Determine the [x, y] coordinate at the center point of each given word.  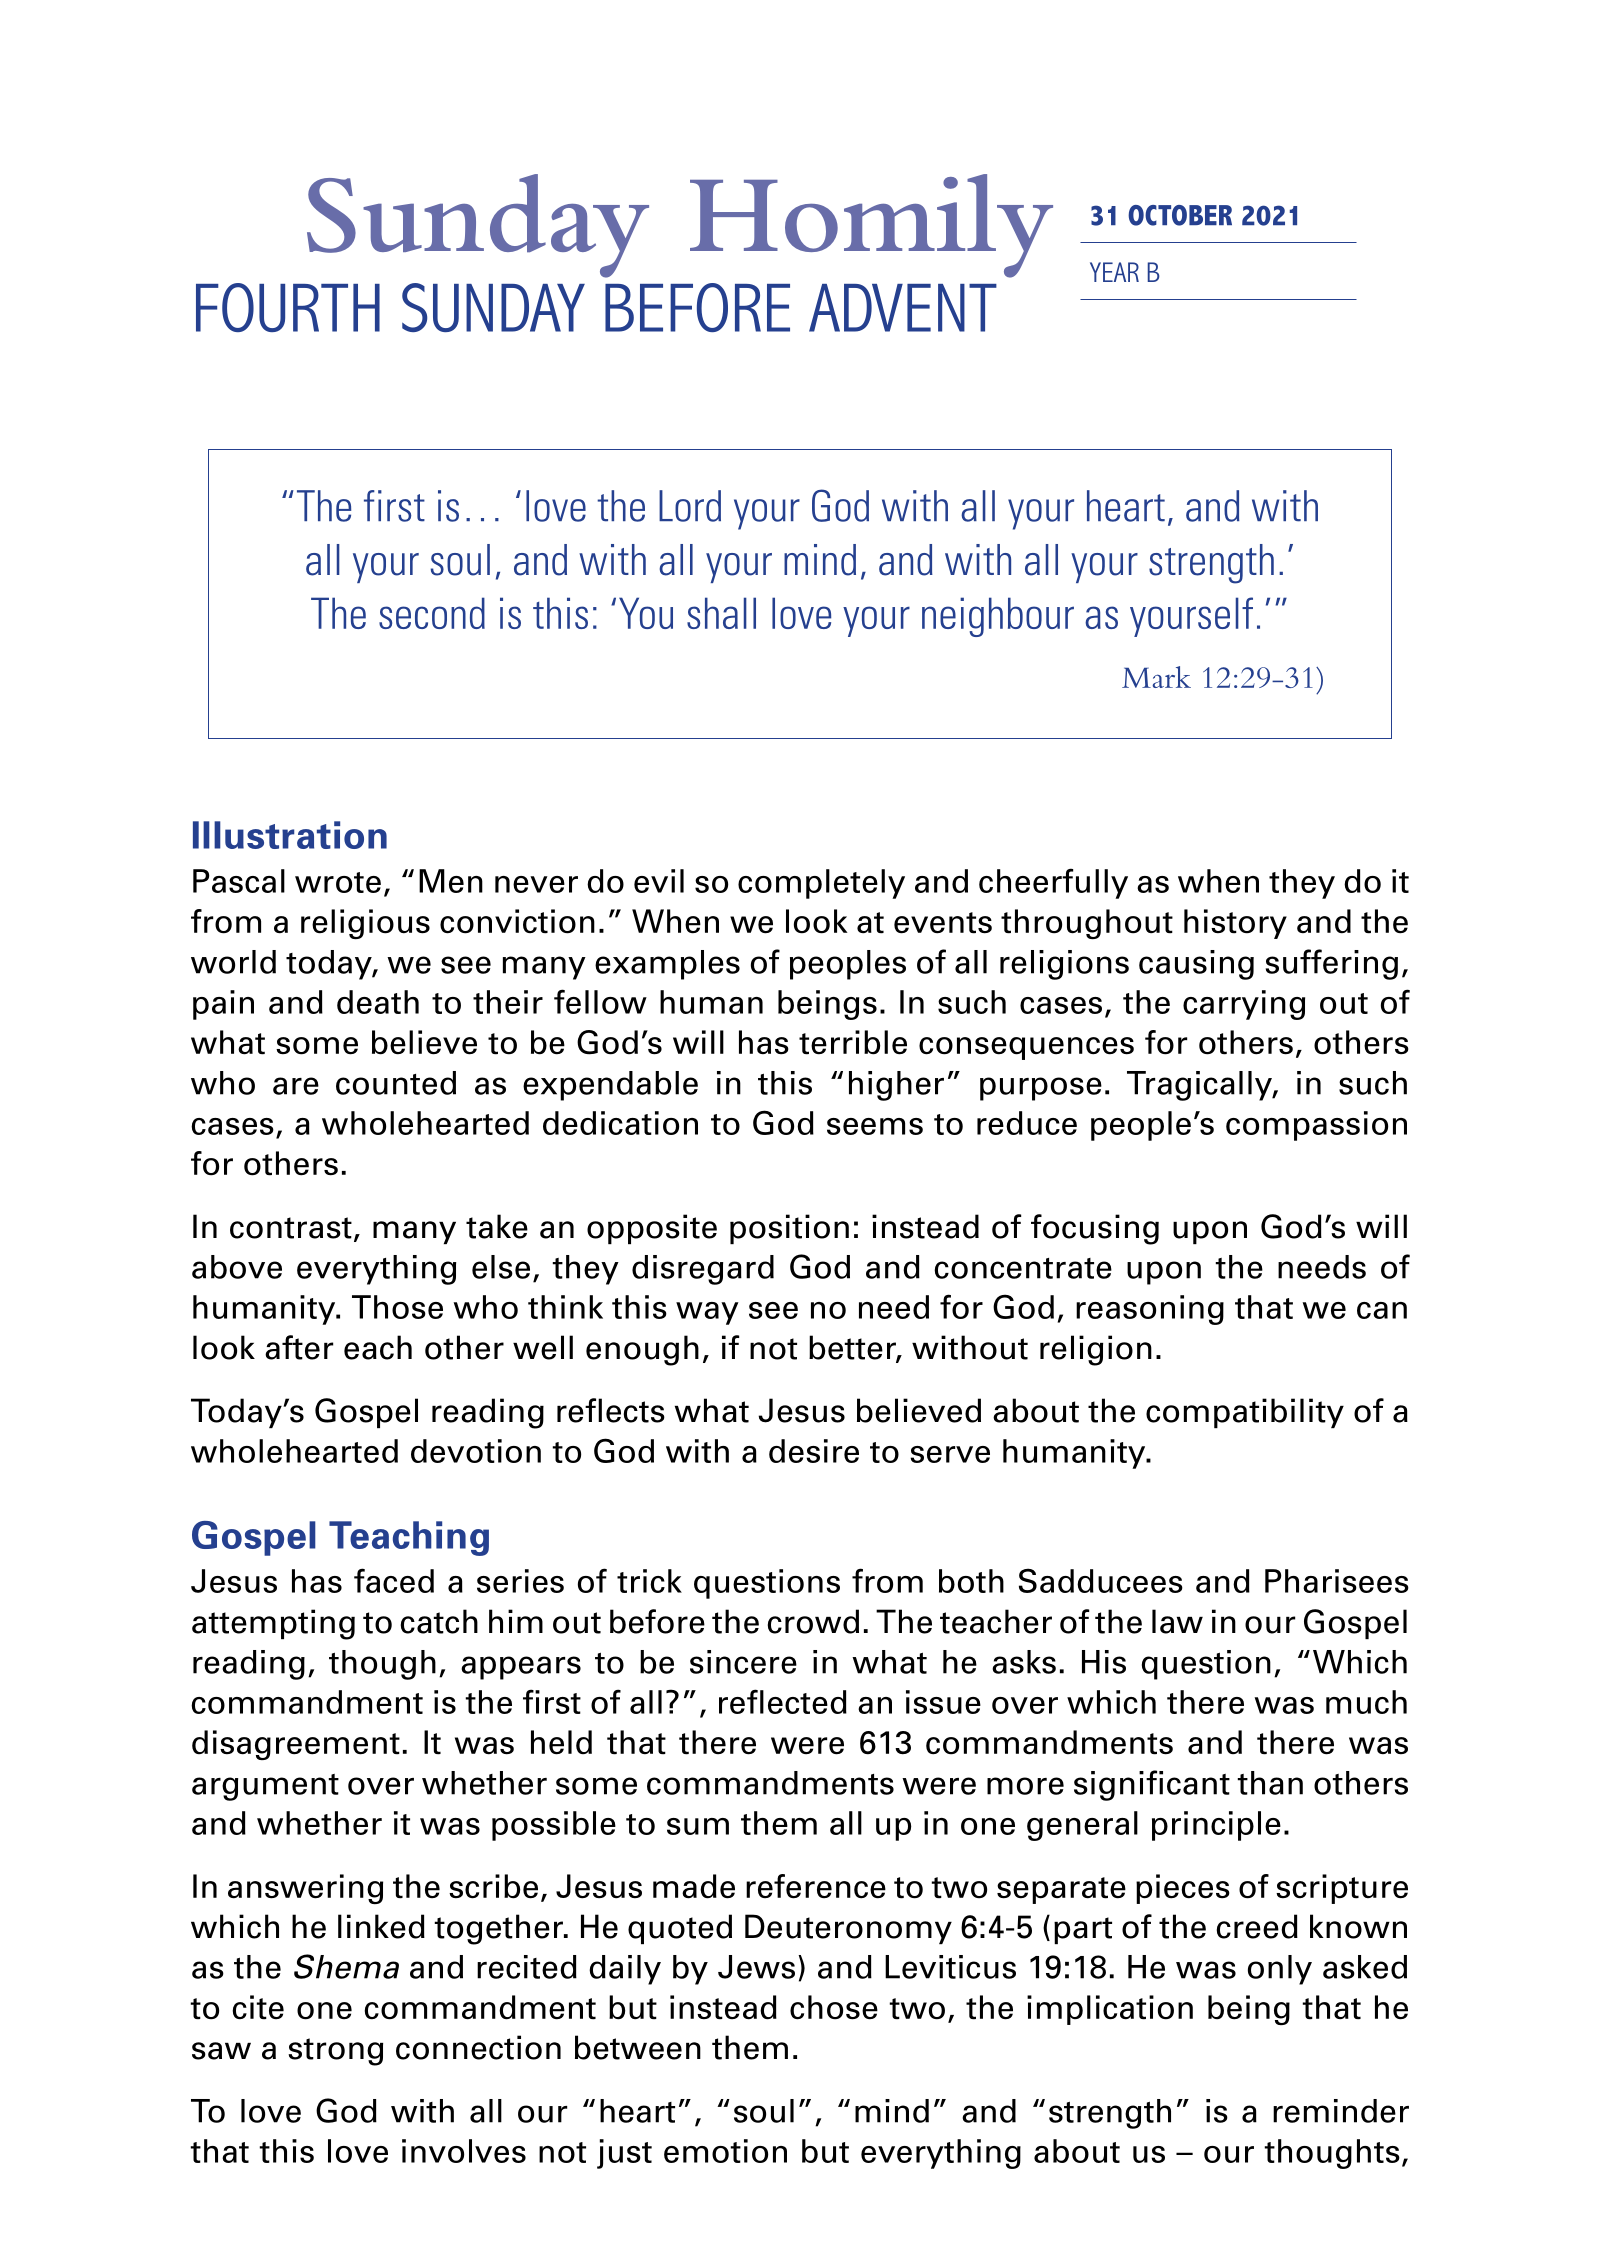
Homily [871, 226]
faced [394, 1580]
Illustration [290, 835]
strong [335, 2052]
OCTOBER [1180, 215]
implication [1110, 2010]
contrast [291, 1228]
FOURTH [288, 307]
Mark [1156, 677]
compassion [1316, 1126]
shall [721, 613]
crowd [813, 1621]
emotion [725, 2151]
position [789, 1229]
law [1177, 1621]
